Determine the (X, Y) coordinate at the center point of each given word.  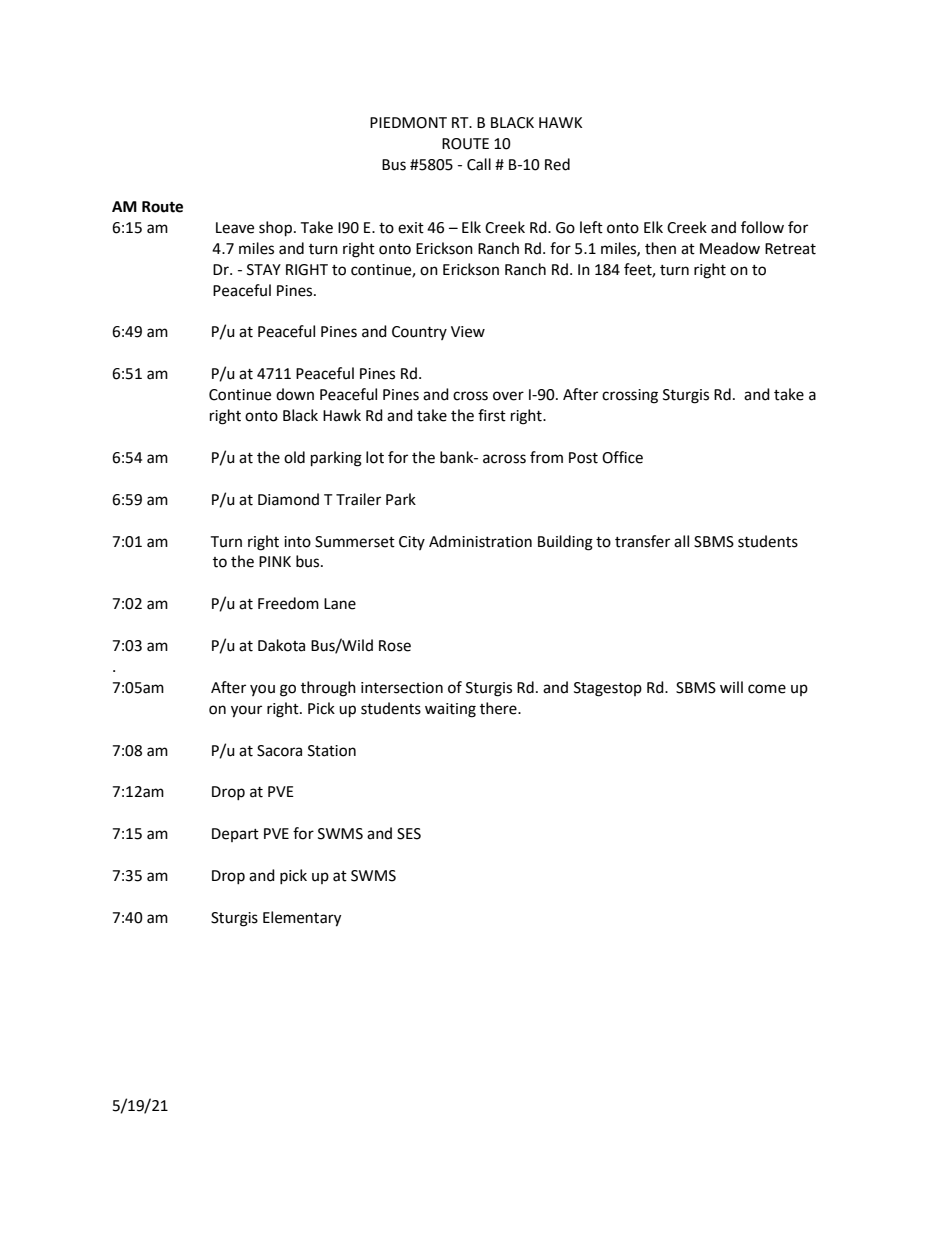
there (499, 708)
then (660, 248)
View (468, 332)
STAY (264, 270)
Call (479, 164)
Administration (480, 541)
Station (332, 751)
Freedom (288, 603)
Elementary (302, 919)
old (294, 457)
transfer (642, 541)
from (546, 457)
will (731, 687)
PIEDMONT (408, 123)
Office (622, 457)
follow (762, 227)
